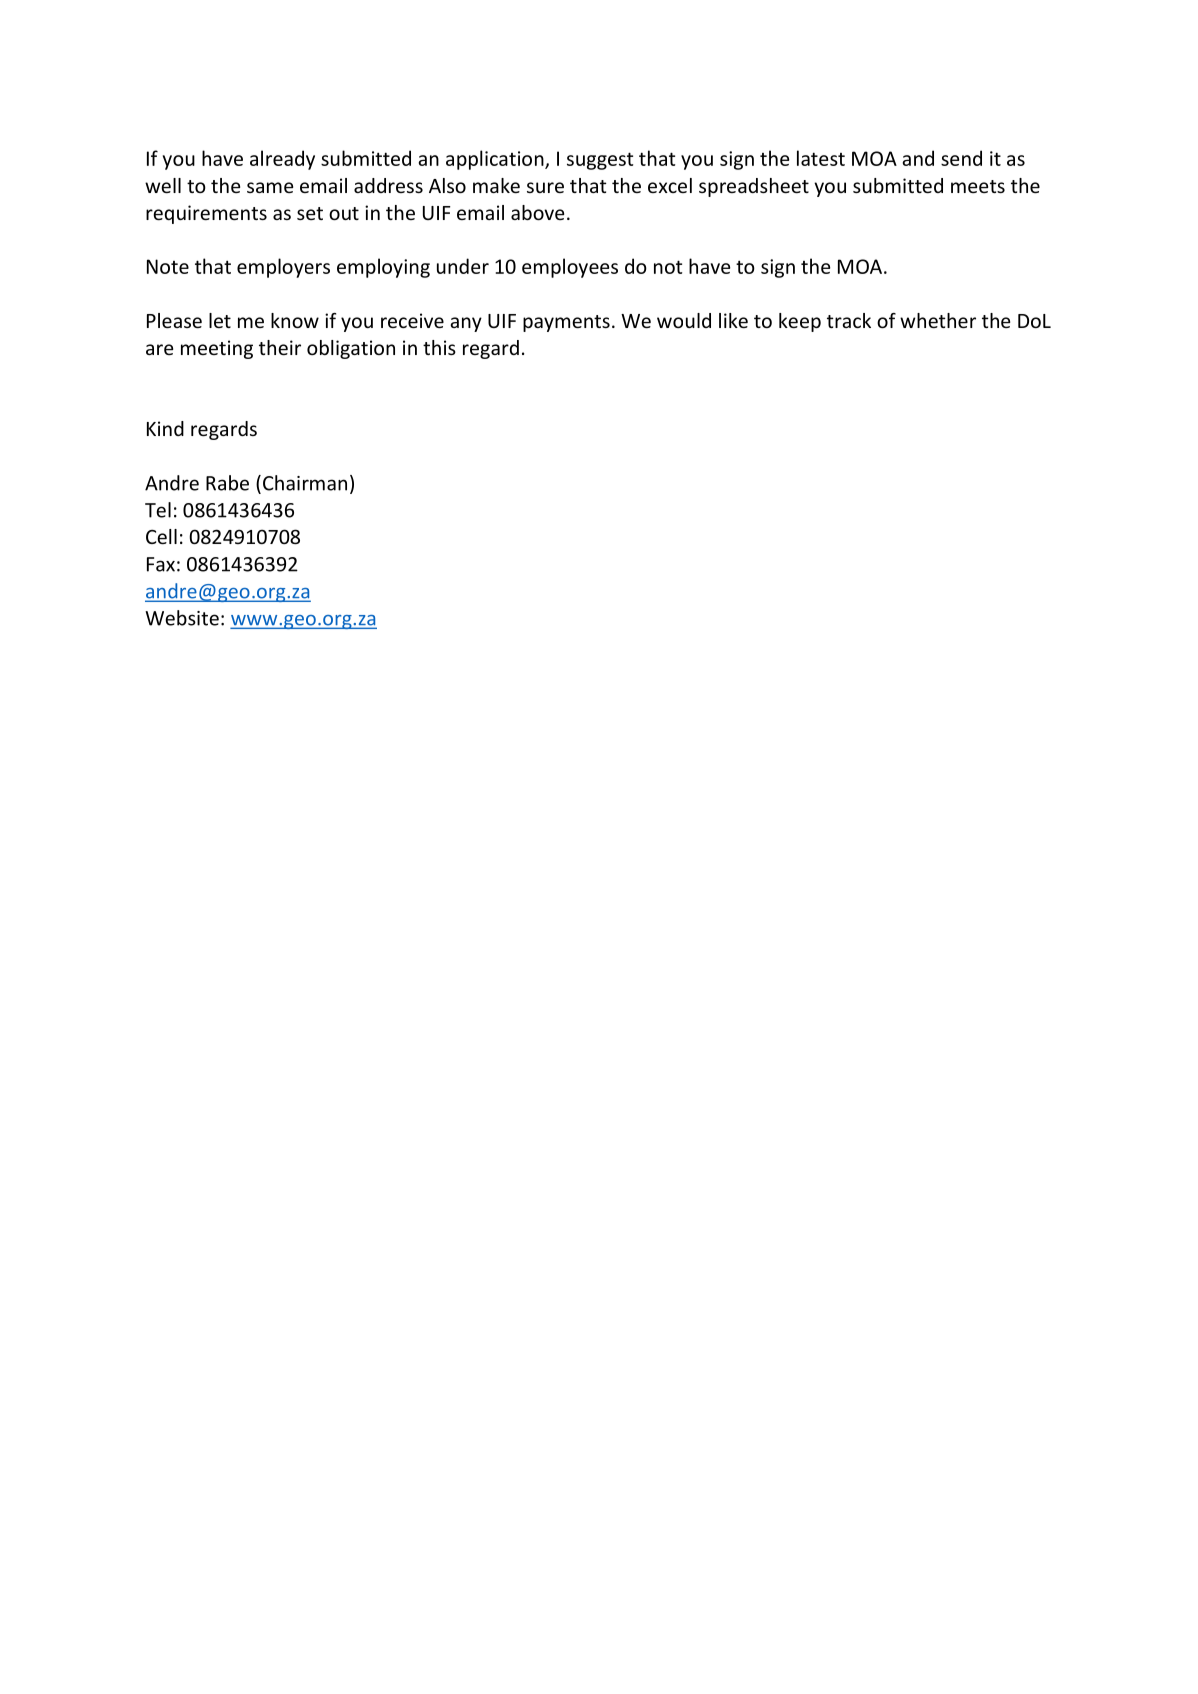 Image resolution: width=1198 pixels, height=1694 pixels. Describe the element at coordinates (938, 320) in the screenshot. I see `whether` at that location.
